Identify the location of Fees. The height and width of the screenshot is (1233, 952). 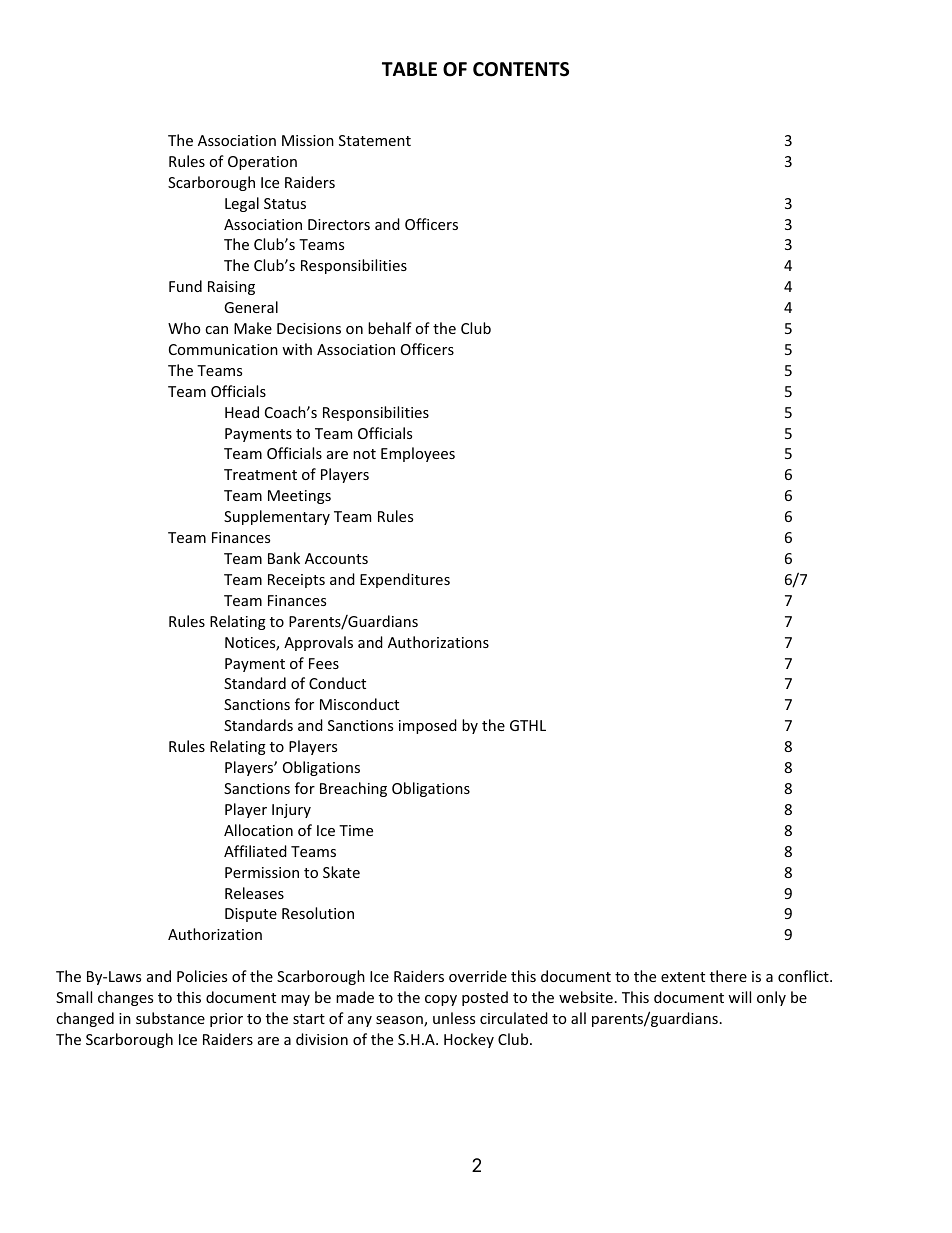
(324, 663).
